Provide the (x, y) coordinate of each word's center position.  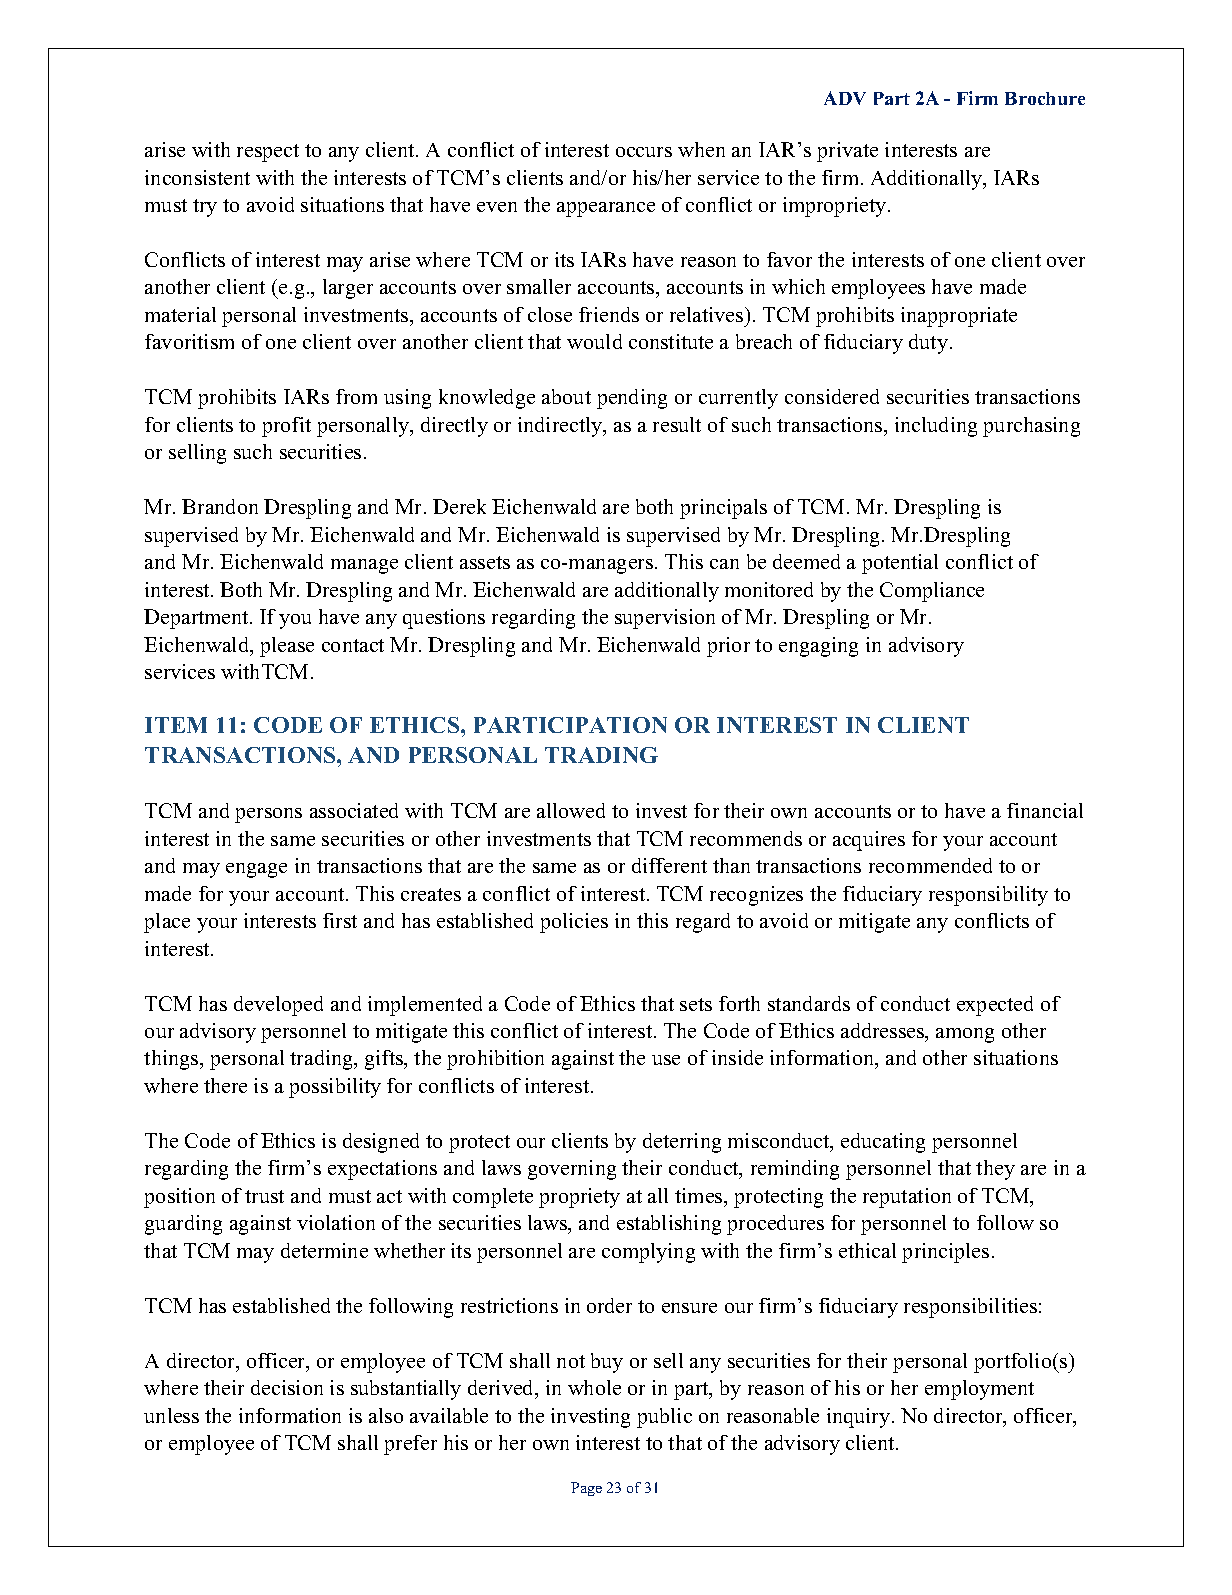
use (666, 1060)
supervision (665, 619)
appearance (606, 209)
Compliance (932, 592)
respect (268, 153)
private (847, 152)
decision (287, 1387)
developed (278, 1006)
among (965, 1035)
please (287, 647)
